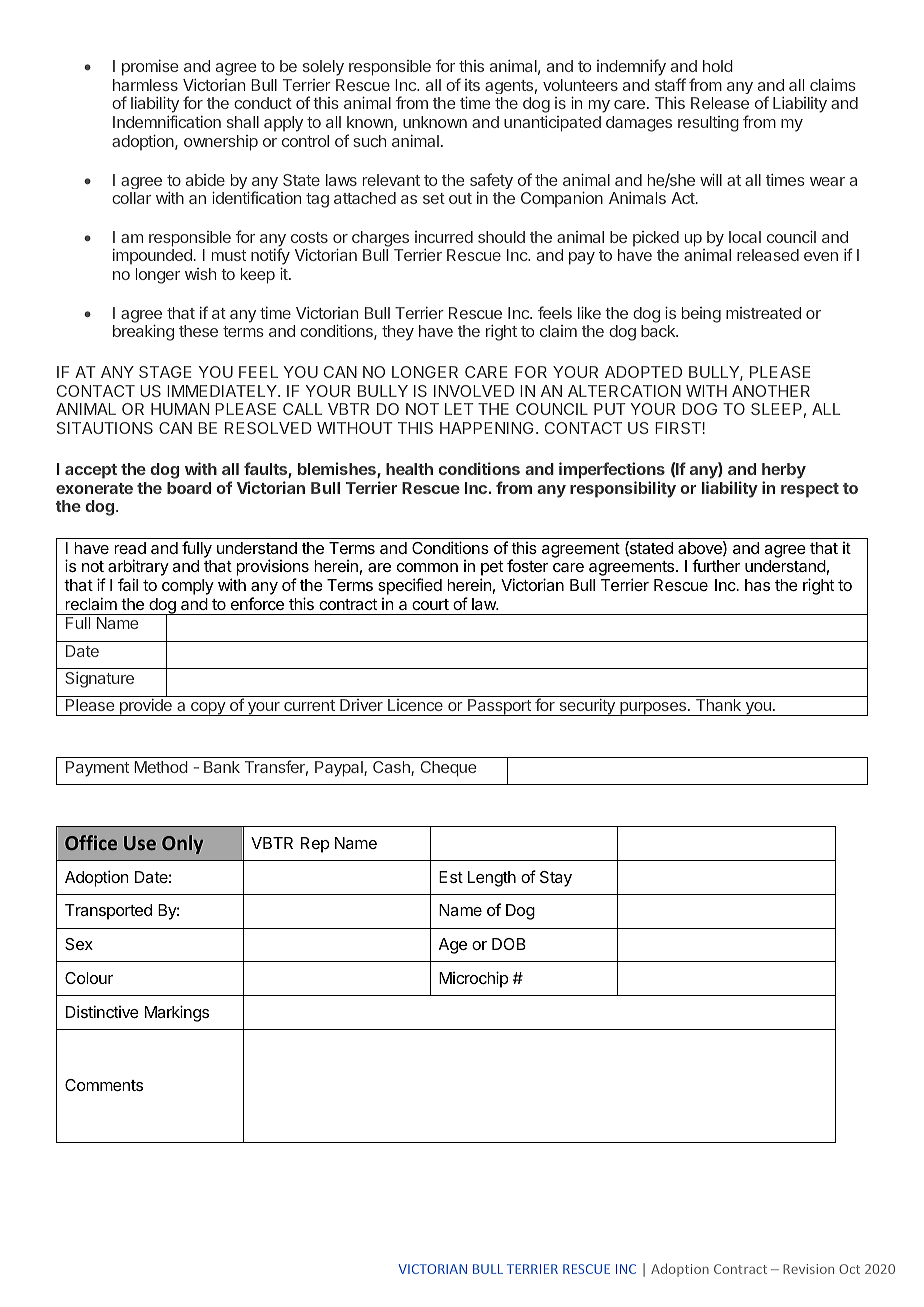 The height and width of the screenshot is (1307, 924). I want to click on Indemnification, so click(167, 121).
